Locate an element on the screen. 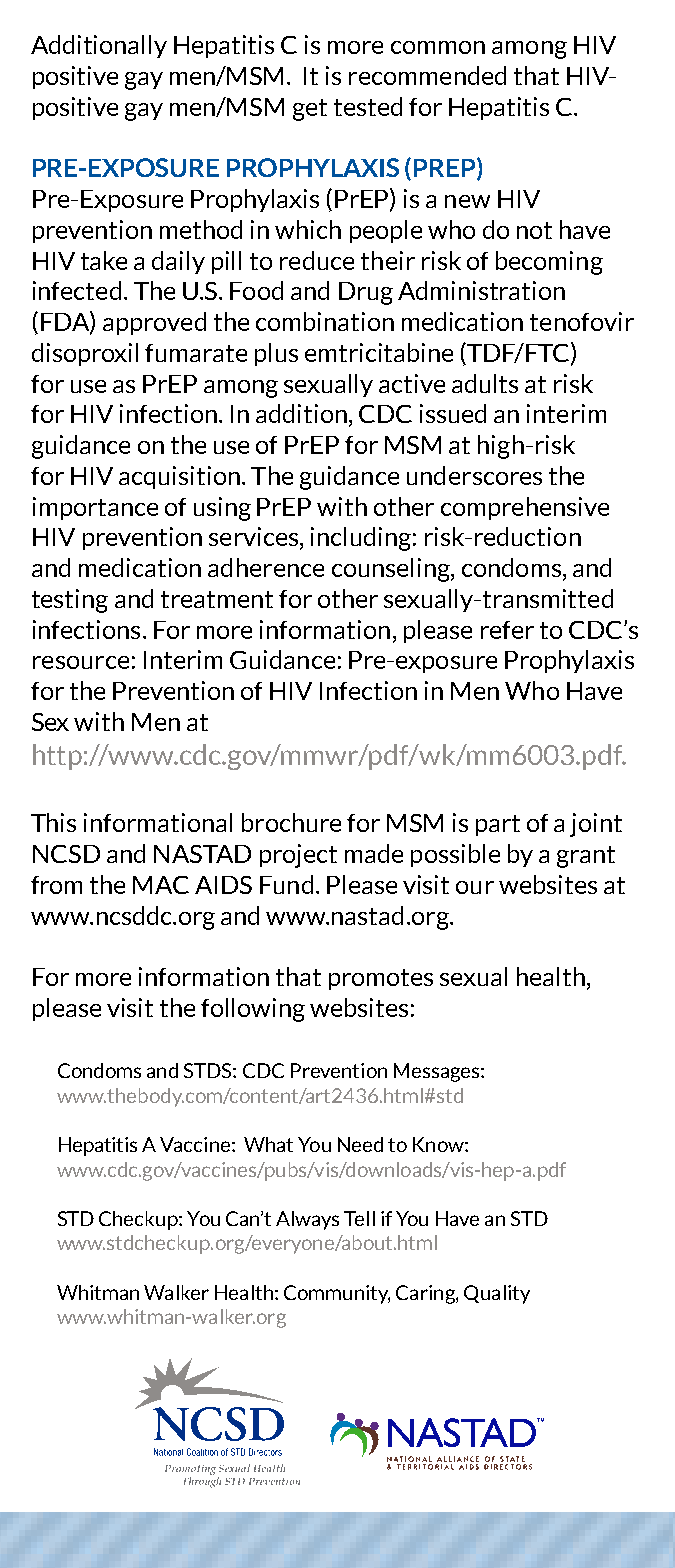  get is located at coordinates (310, 110).
